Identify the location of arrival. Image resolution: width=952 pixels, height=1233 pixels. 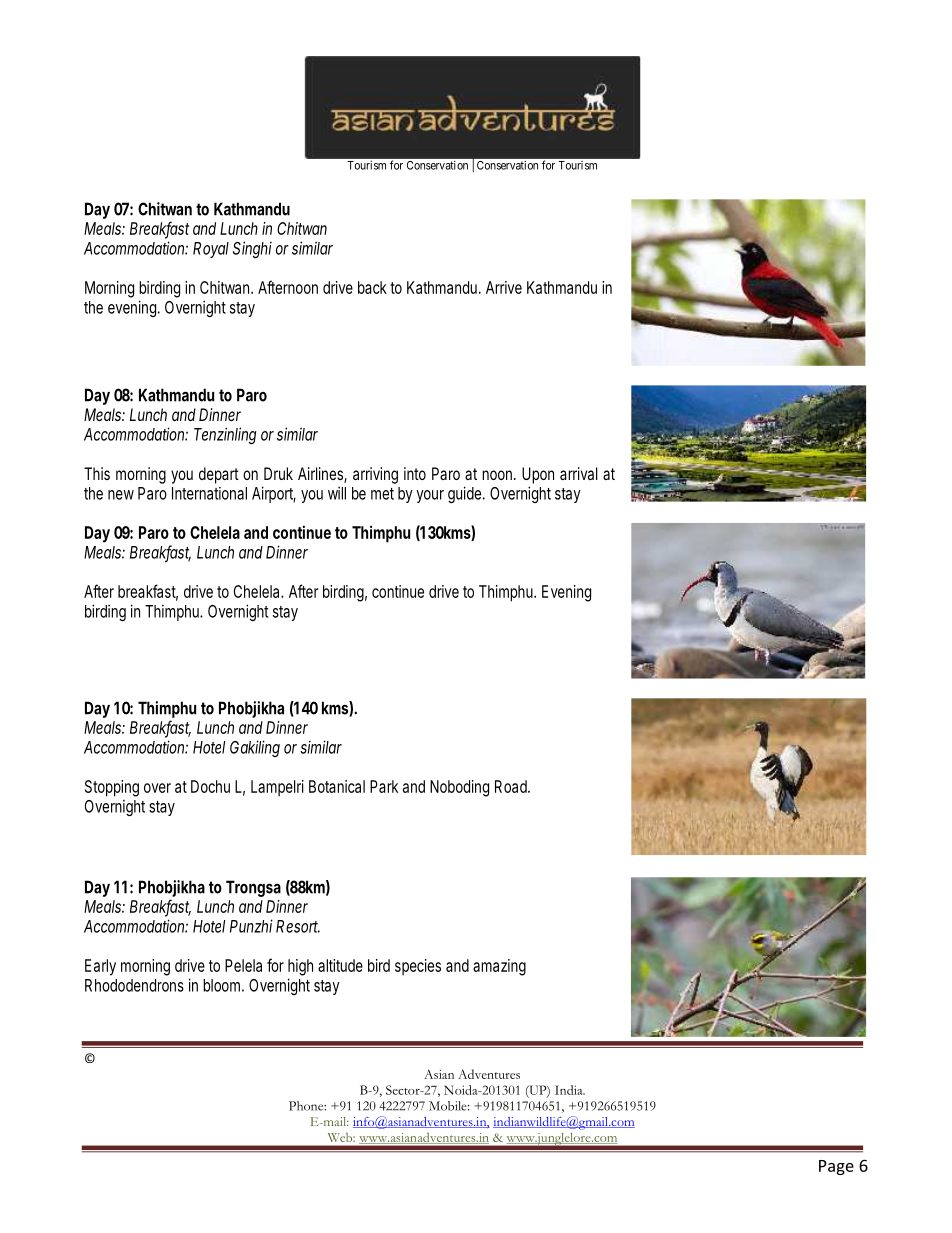
(579, 473).
